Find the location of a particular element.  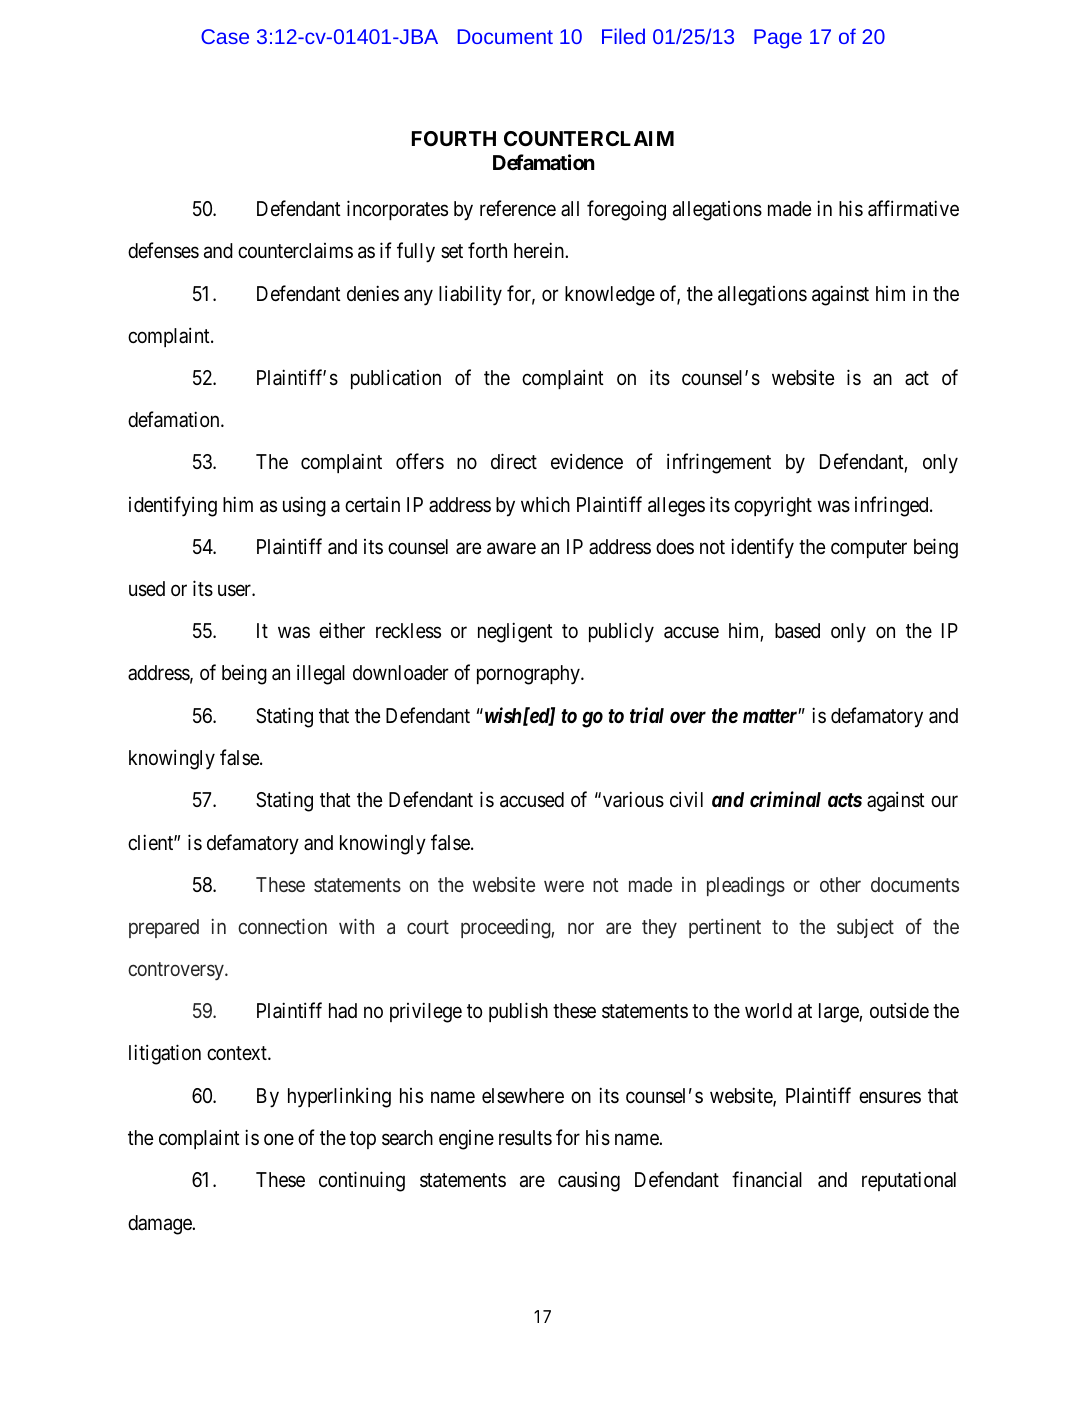

illegal is located at coordinates (321, 675).
